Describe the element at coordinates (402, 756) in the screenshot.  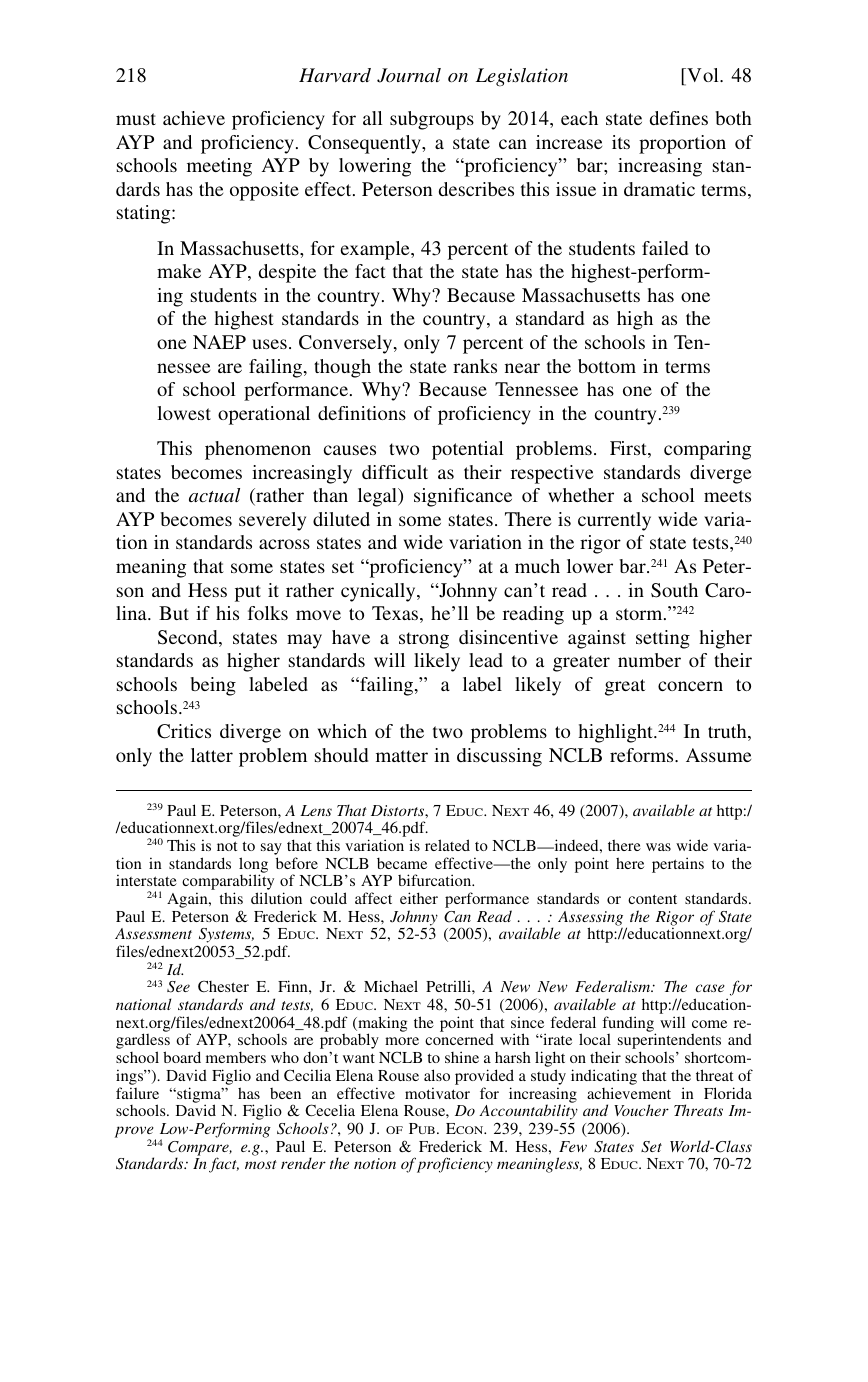
I see `matter` at that location.
